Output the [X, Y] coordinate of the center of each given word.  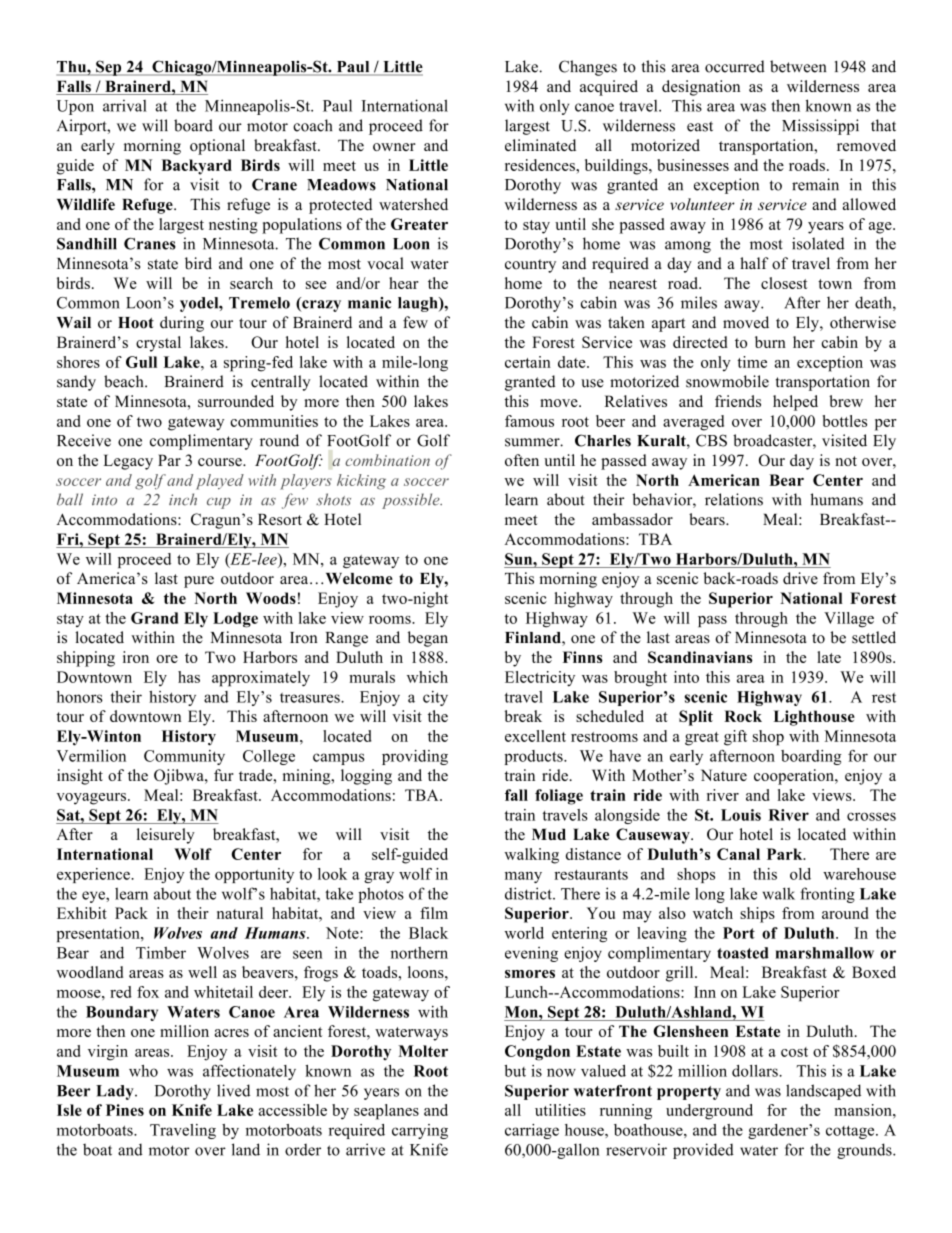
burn [770, 342]
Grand [154, 618]
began [428, 639]
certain [528, 362]
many [523, 877]
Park [786, 854]
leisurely [166, 836]
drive [800, 578]
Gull [141, 362]
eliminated [540, 145]
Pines [125, 1110]
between [798, 66]
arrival [125, 105]
